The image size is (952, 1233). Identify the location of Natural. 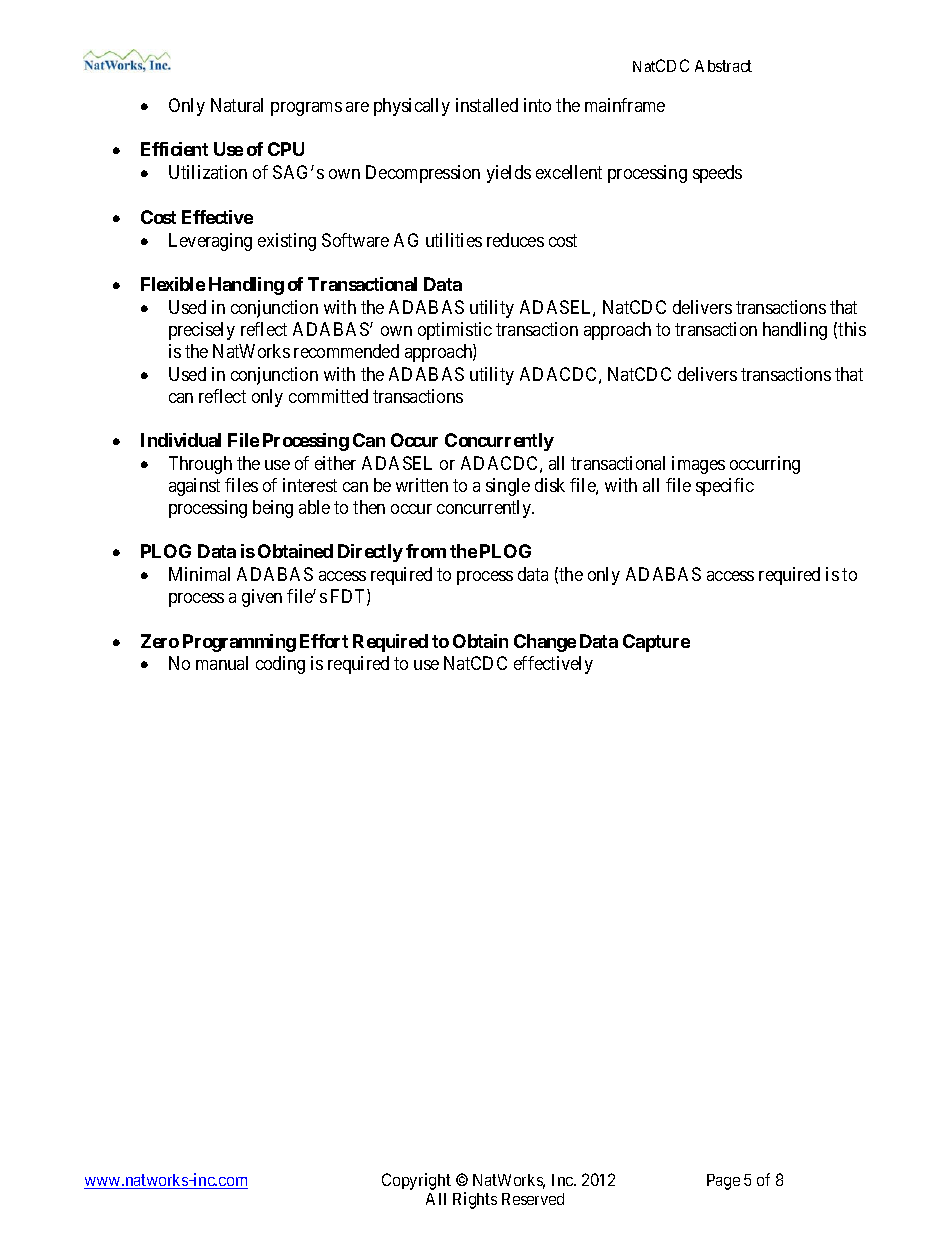
(237, 105).
